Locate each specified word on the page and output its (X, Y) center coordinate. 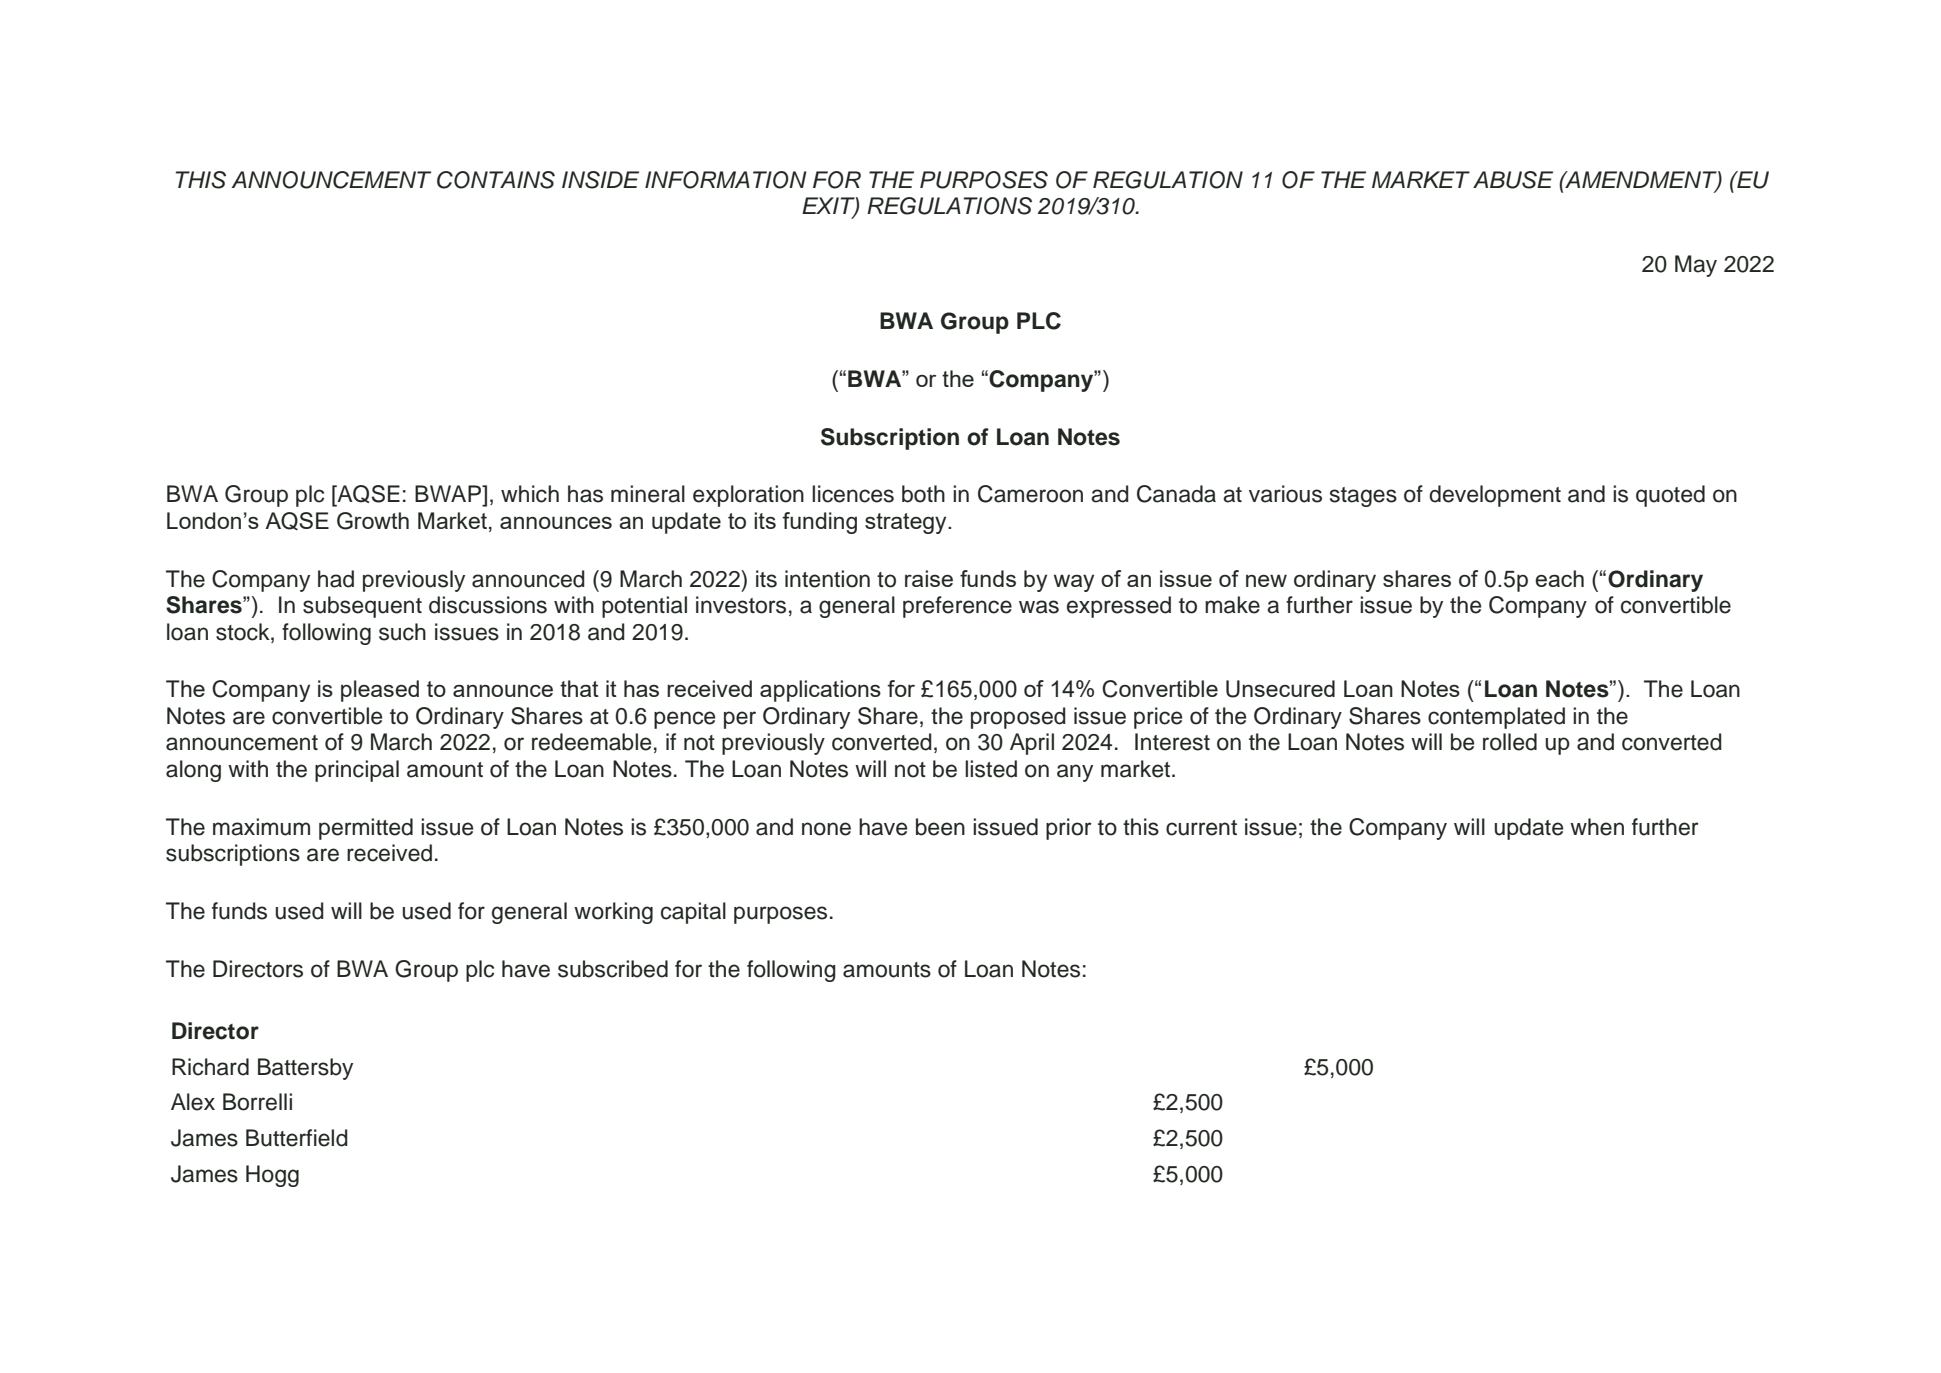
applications (820, 691)
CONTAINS (496, 180)
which (530, 494)
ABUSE (1513, 180)
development (1495, 496)
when (1597, 827)
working (613, 913)
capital (693, 913)
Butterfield (297, 1138)
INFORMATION (726, 180)
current (1201, 828)
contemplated (1496, 718)
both (923, 494)
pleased (380, 691)
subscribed (613, 969)
